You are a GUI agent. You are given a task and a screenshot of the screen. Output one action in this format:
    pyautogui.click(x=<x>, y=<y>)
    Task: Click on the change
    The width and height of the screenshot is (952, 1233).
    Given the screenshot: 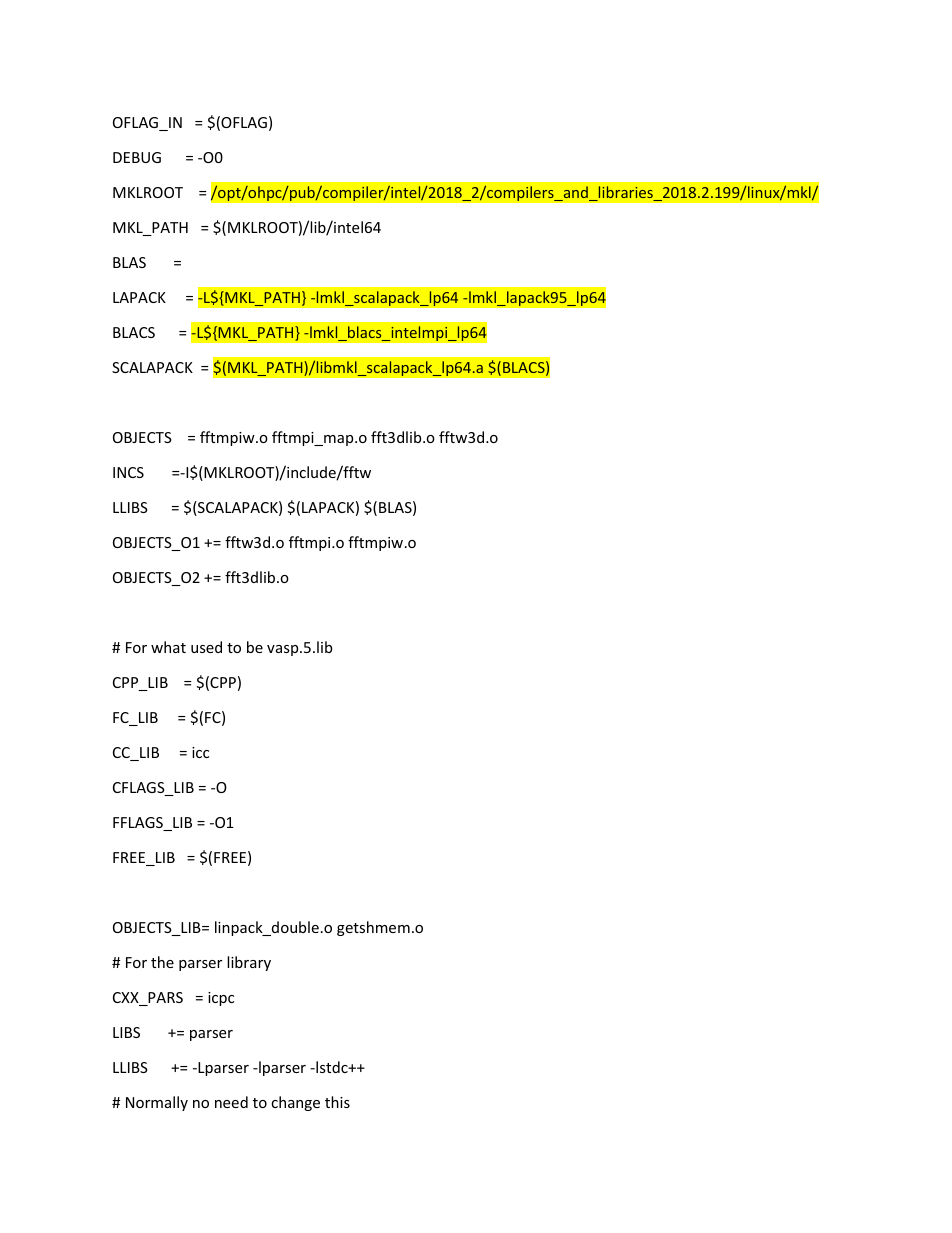 What is the action you would take?
    pyautogui.click(x=295, y=1103)
